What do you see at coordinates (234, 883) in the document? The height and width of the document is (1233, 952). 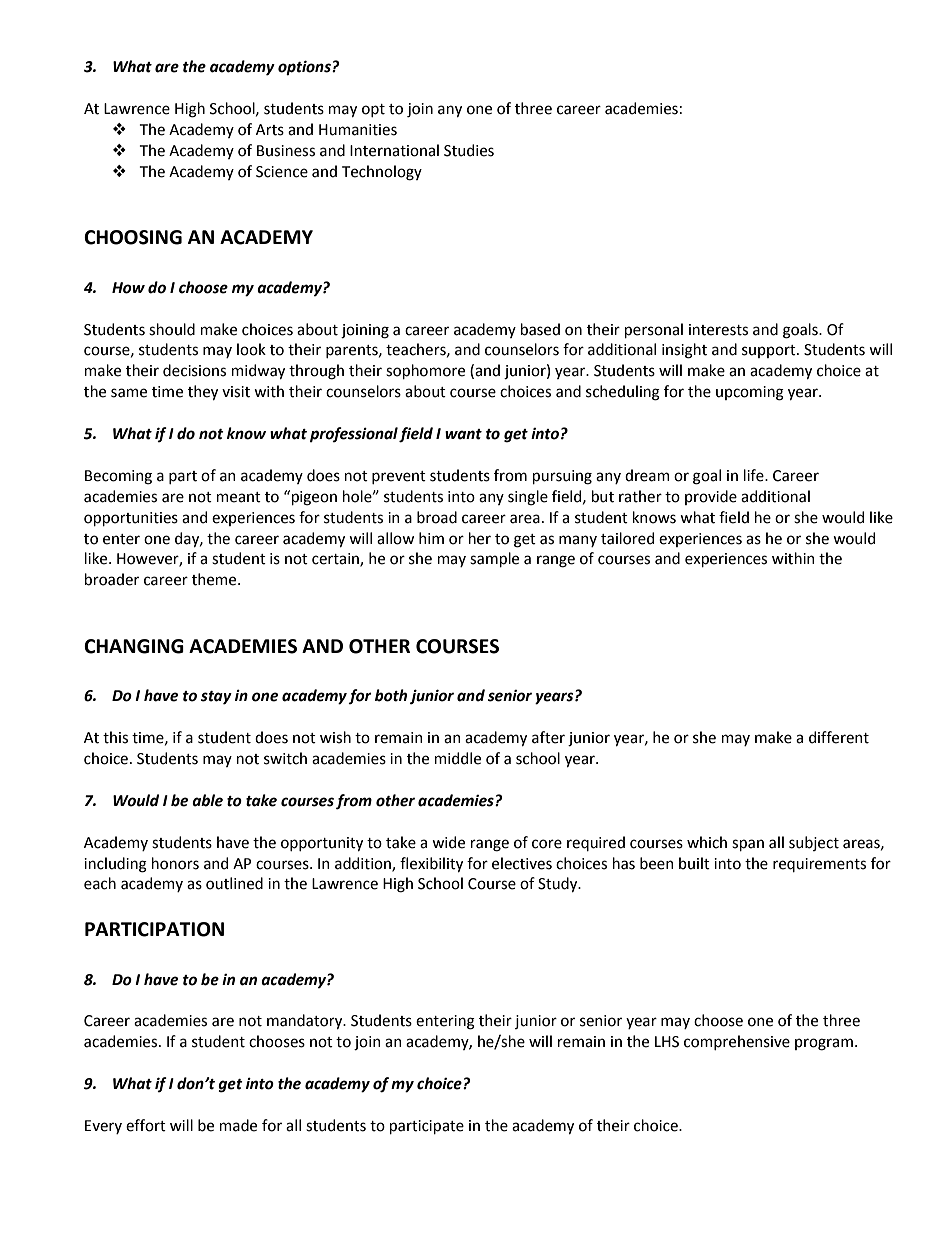 I see `outlined` at bounding box center [234, 883].
